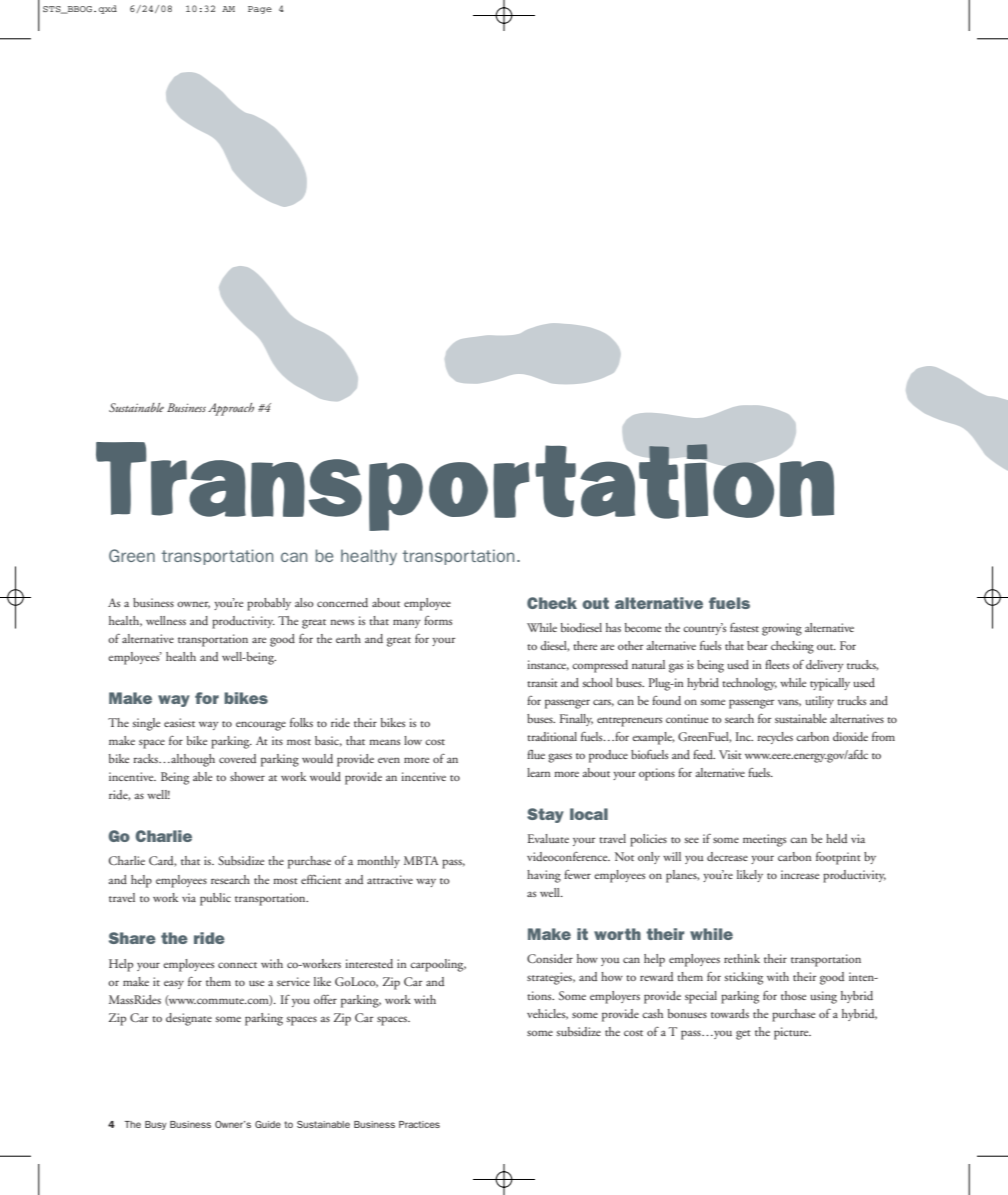  Describe the element at coordinates (438, 620) in the screenshot. I see `forms` at that location.
